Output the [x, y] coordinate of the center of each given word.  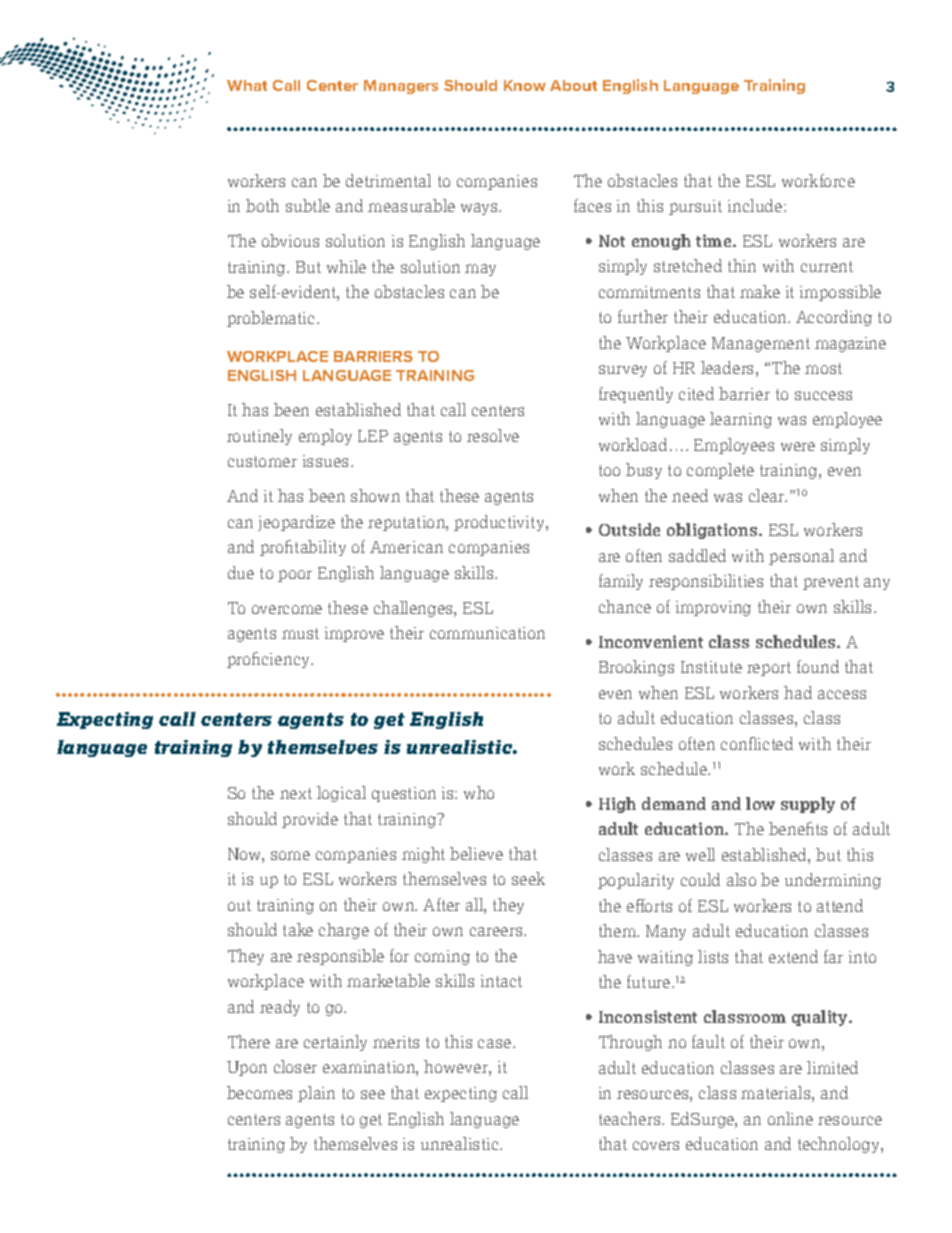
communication [487, 633]
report [769, 669]
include [756, 205]
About [573, 85]
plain [316, 1094]
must [300, 633]
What [247, 85]
